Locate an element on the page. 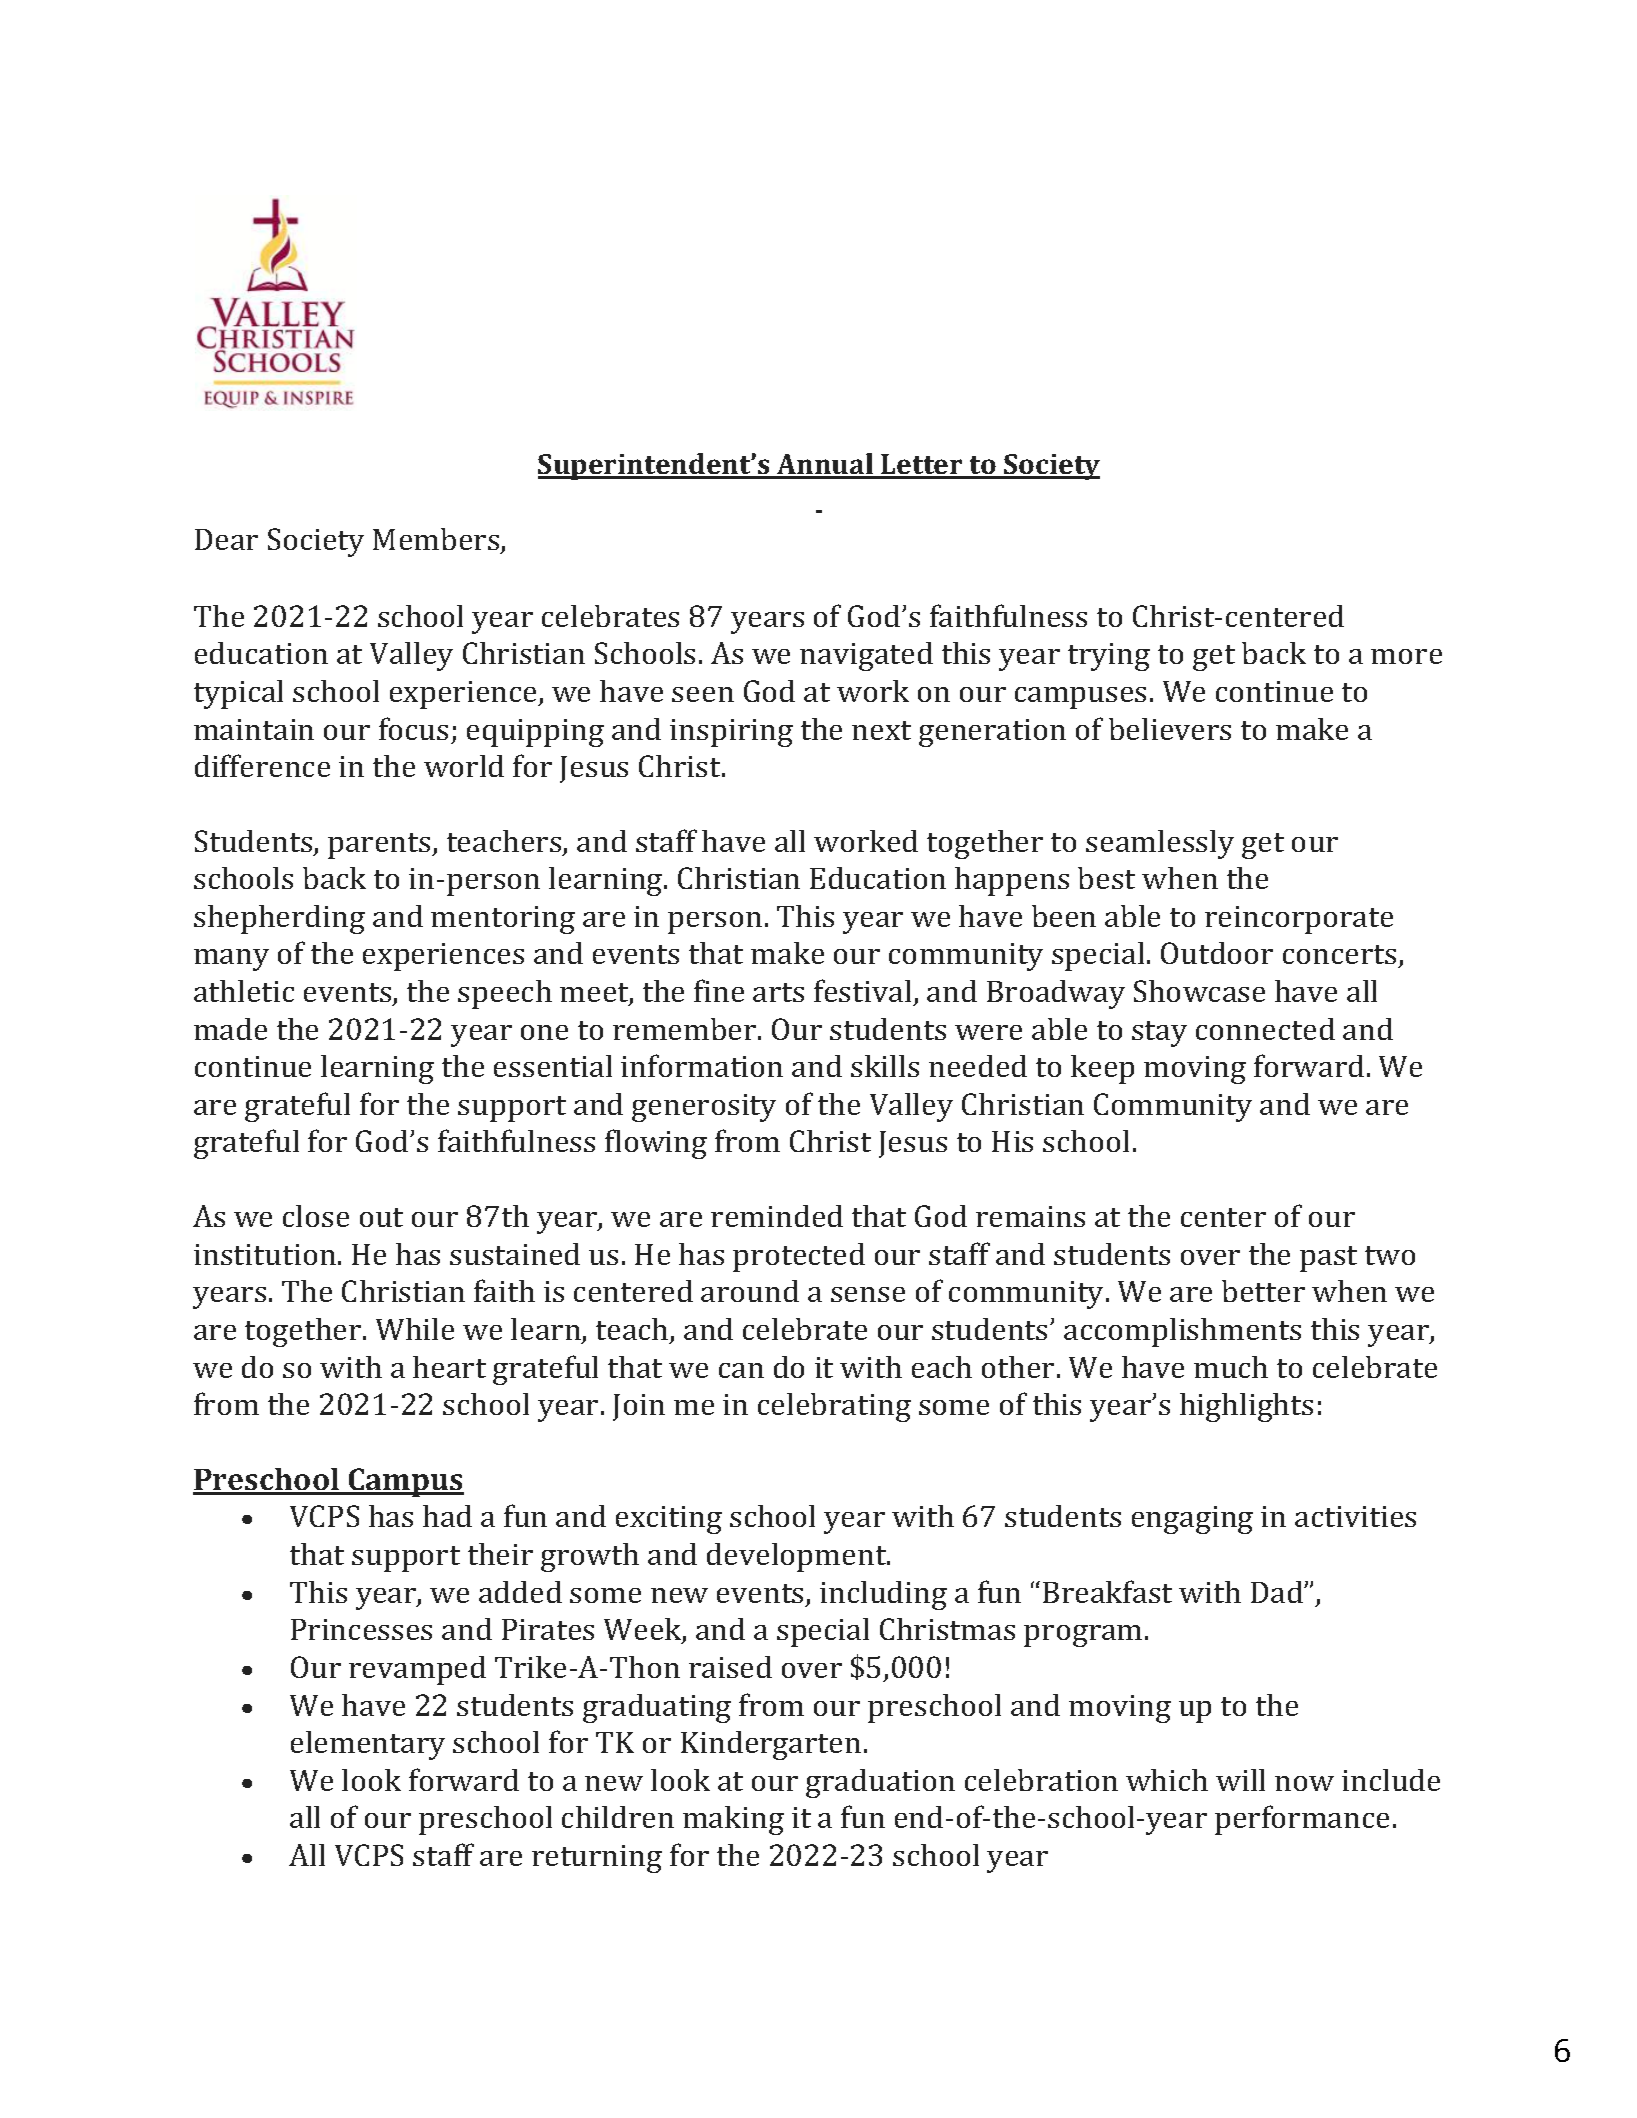 This image has height=2118, width=1637. elementary is located at coordinates (368, 1745).
